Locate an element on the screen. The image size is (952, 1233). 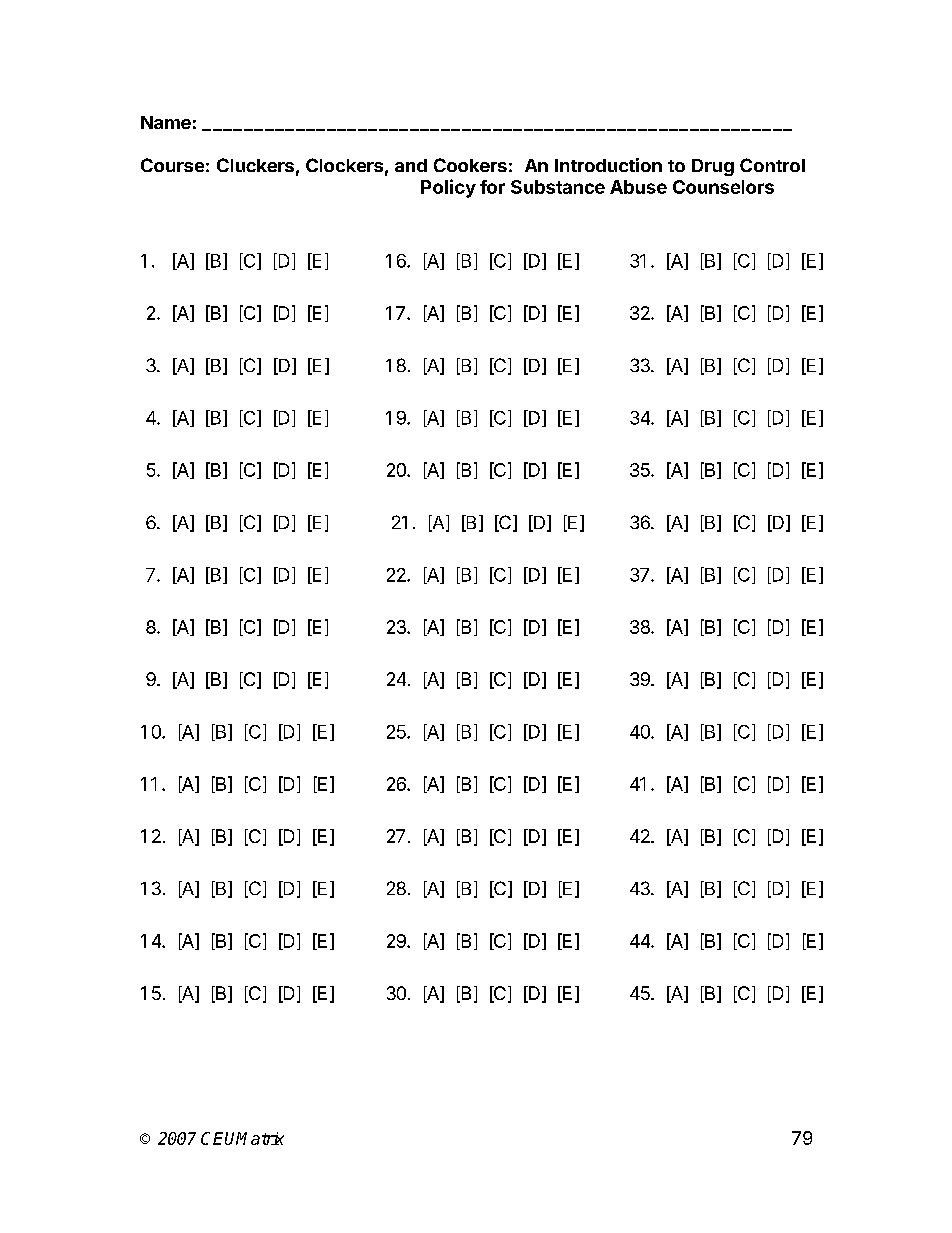
Course is located at coordinates (172, 165).
